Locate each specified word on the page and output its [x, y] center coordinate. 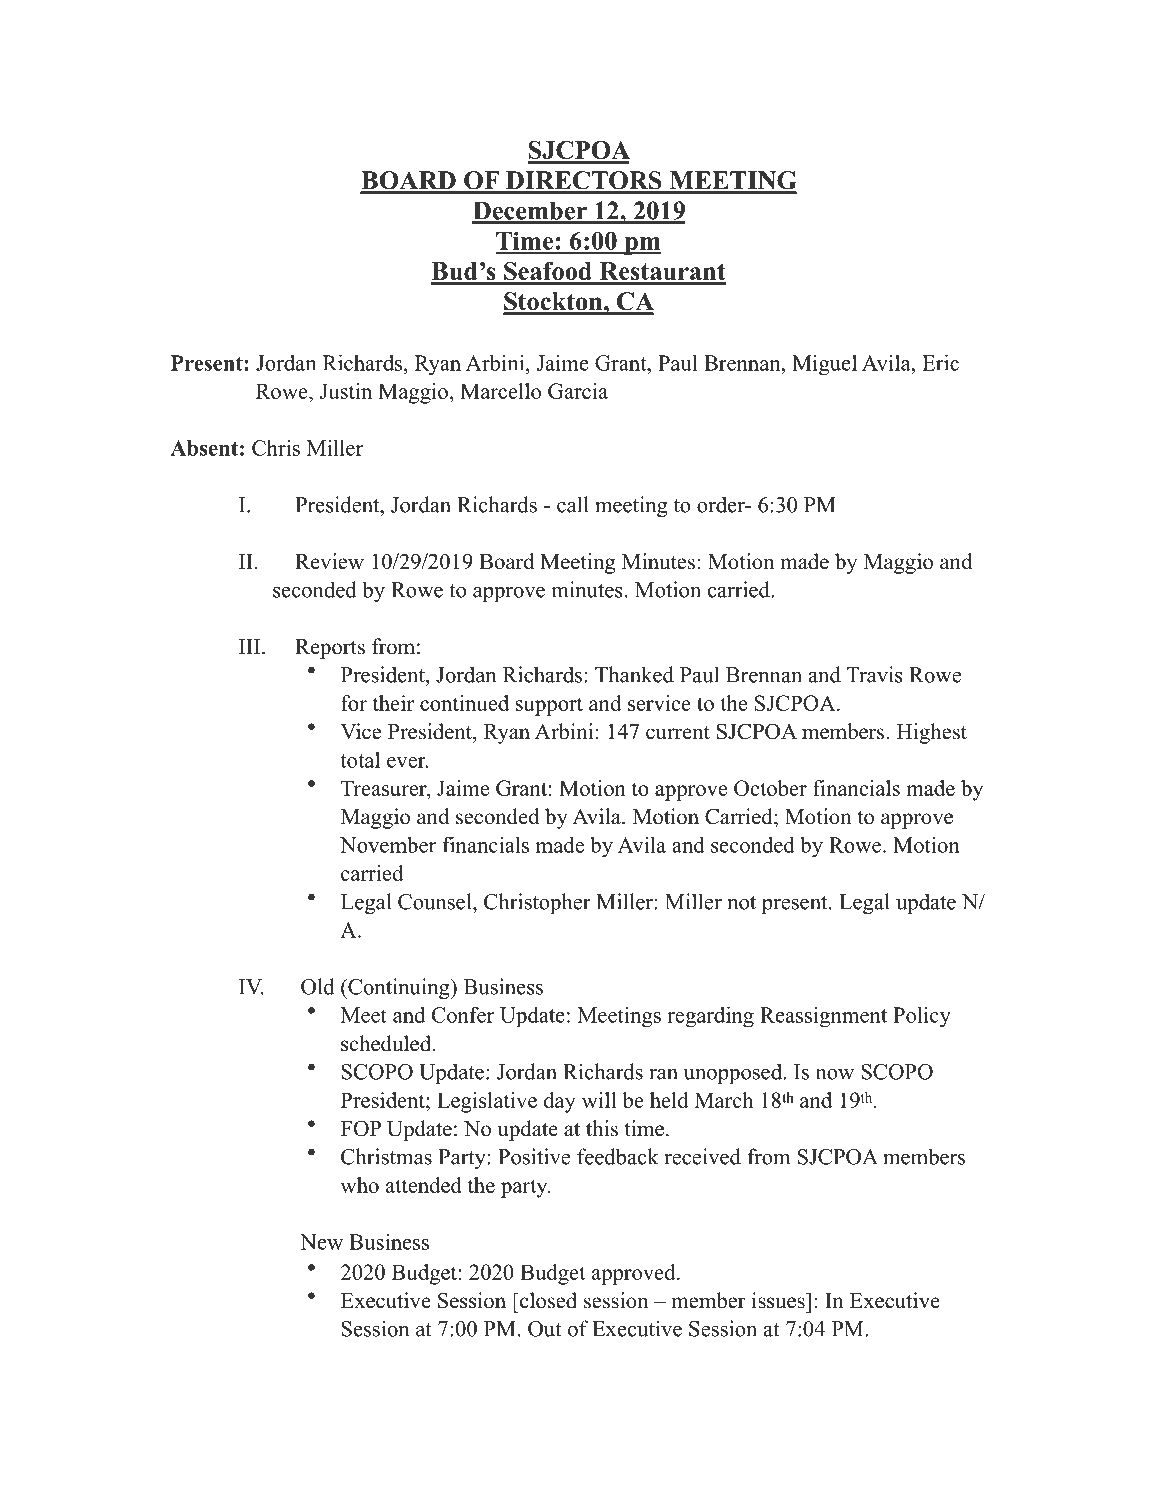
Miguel [824, 365]
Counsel [436, 901]
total [360, 760]
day [560, 1102]
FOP [361, 1128]
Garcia [578, 391]
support [549, 706]
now [835, 1074]
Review [329, 561]
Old [318, 986]
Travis [874, 674]
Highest [932, 733]
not [741, 903]
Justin [346, 391]
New [321, 1242]
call [572, 504]
